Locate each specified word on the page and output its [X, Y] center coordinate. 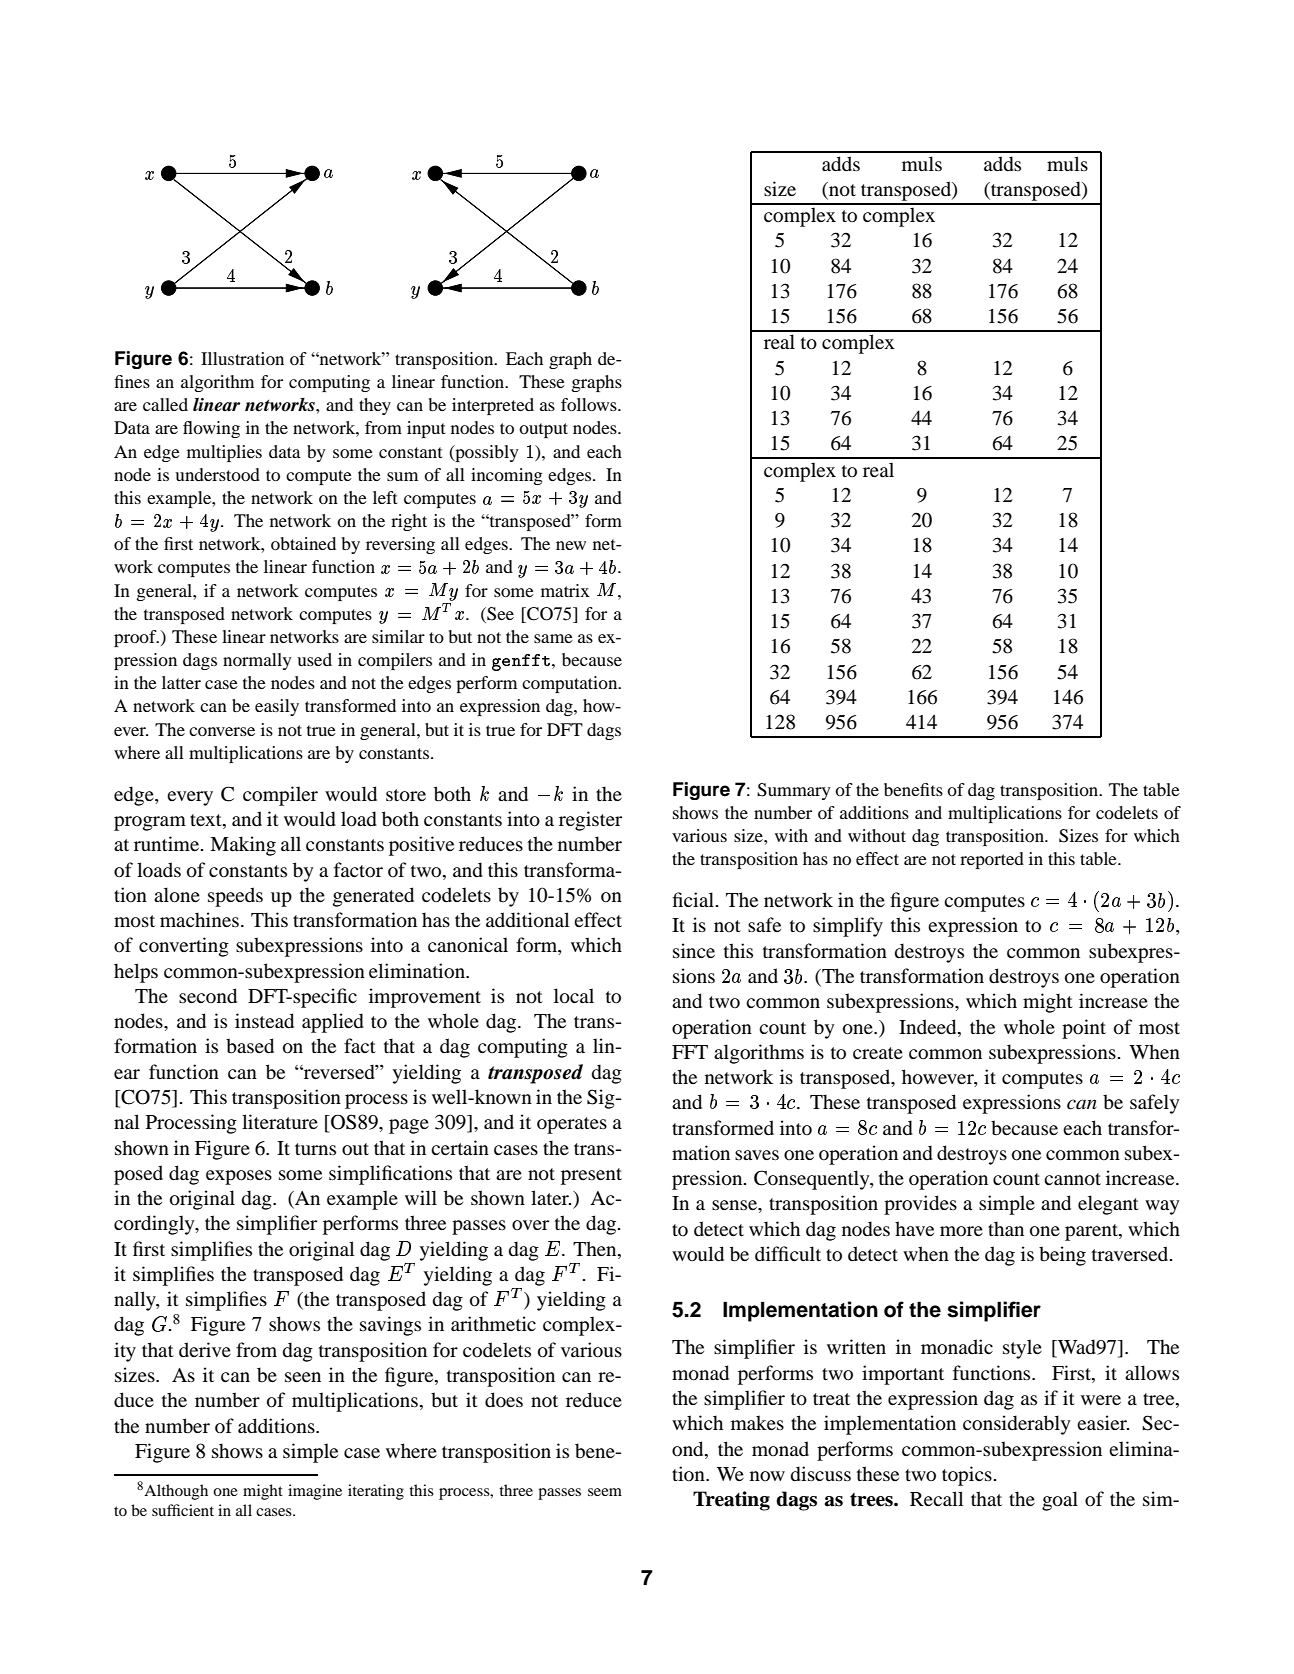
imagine [315, 1492]
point [1084, 1029]
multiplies [224, 453]
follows [590, 404]
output [543, 430]
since [694, 950]
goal [1060, 1501]
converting [184, 947]
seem [605, 1492]
